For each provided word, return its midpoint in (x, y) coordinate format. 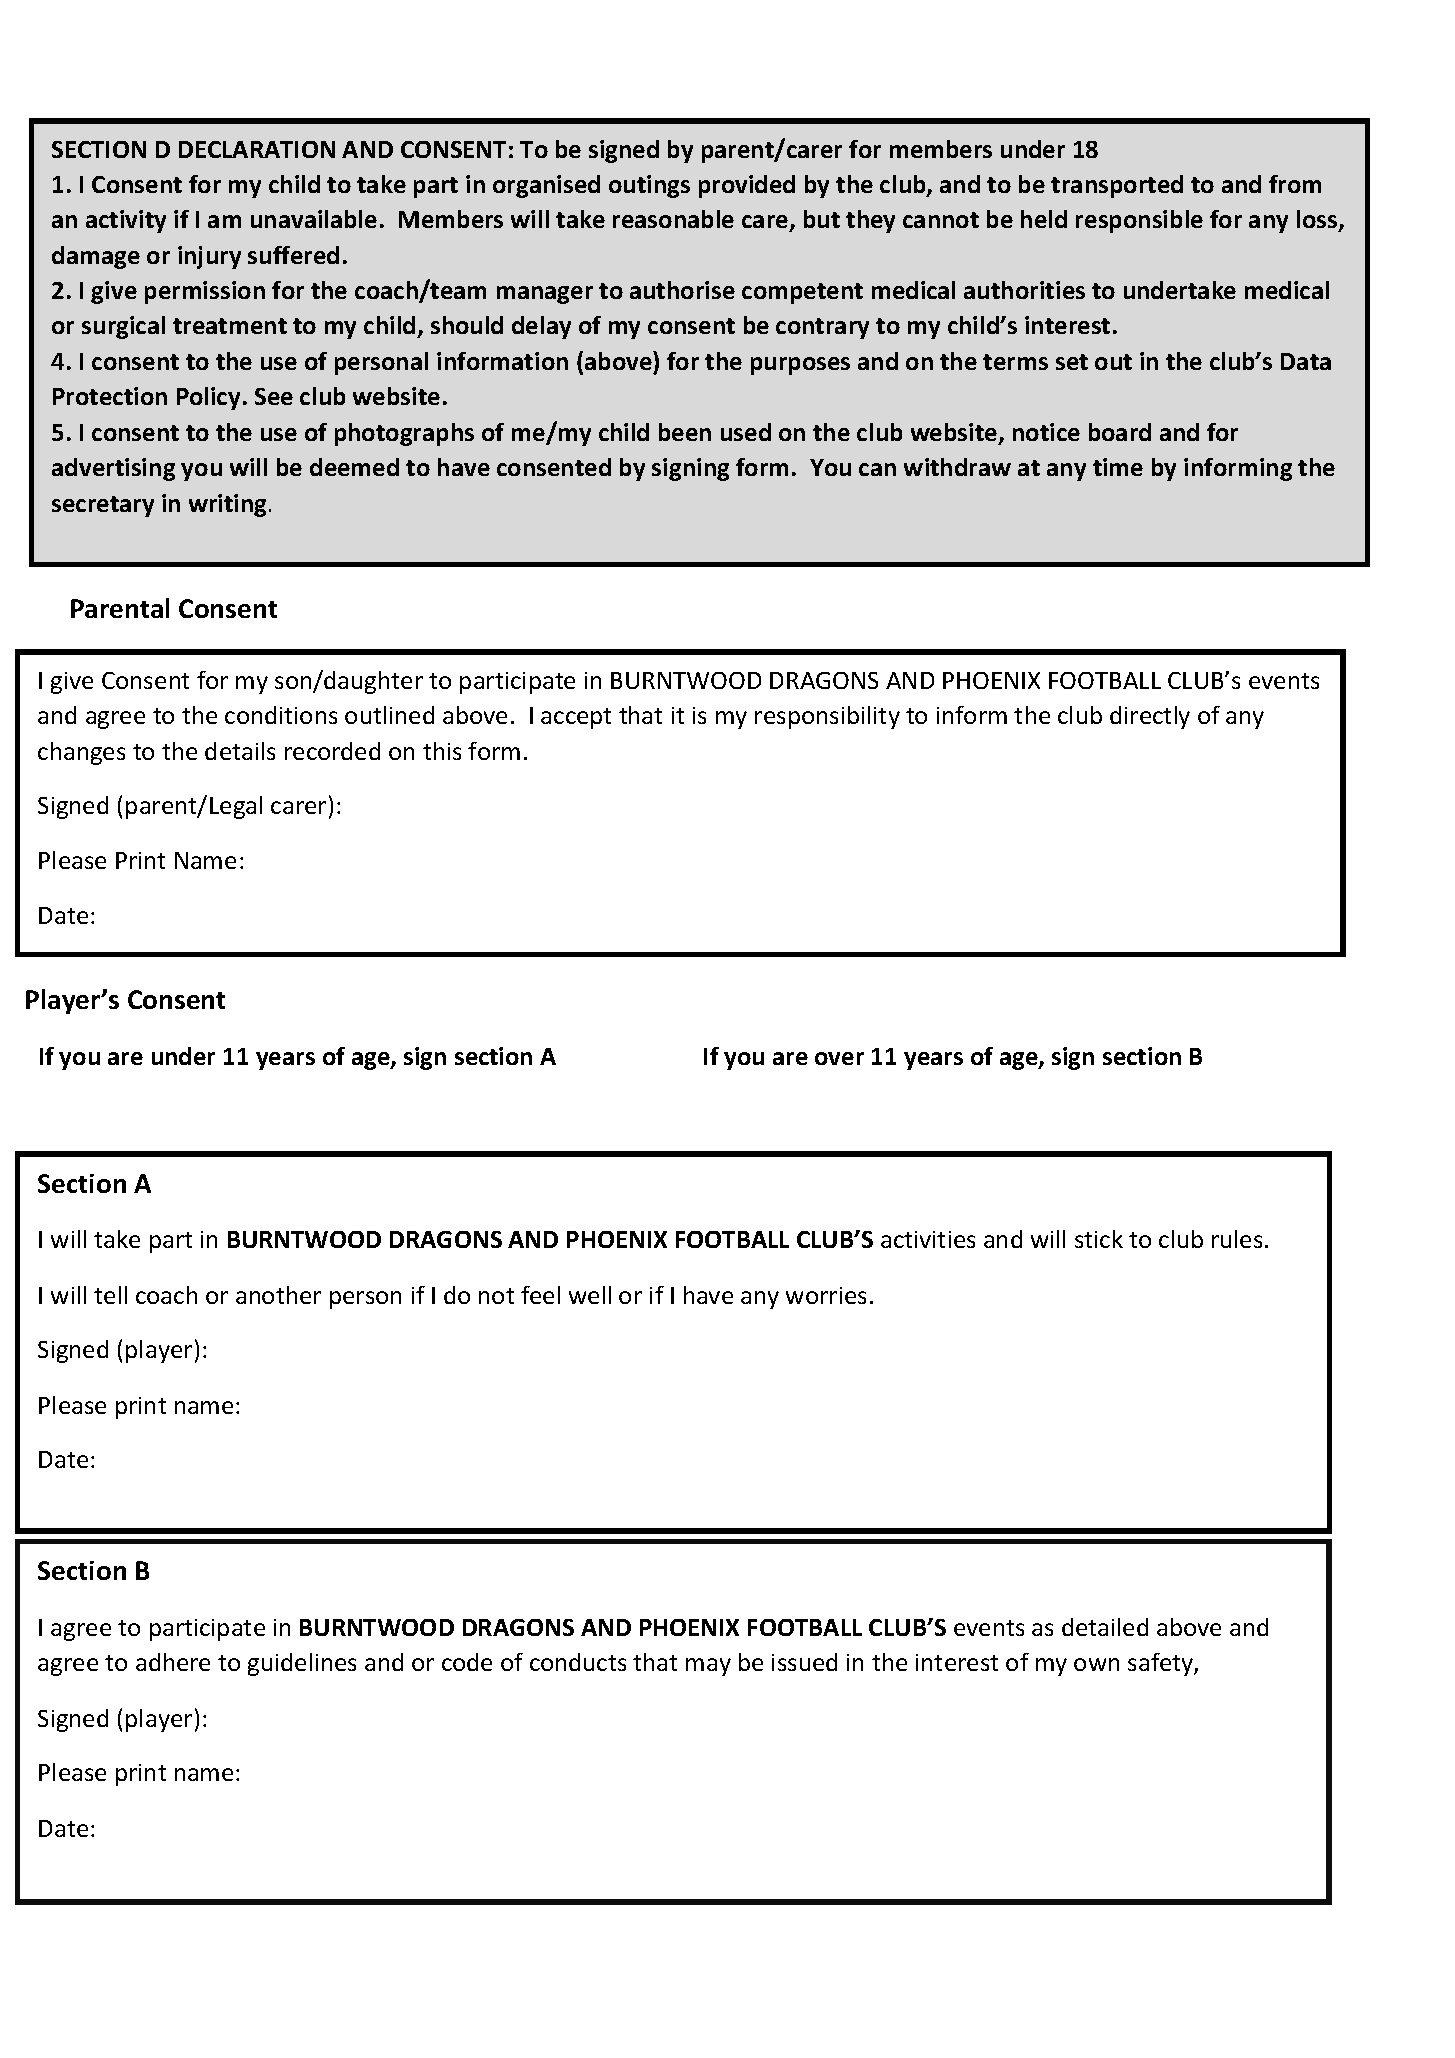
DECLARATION (257, 149)
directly (1150, 717)
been (685, 432)
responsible (1139, 221)
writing (227, 505)
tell (110, 1295)
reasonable (673, 219)
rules (1237, 1239)
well (590, 1295)
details (240, 751)
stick (1099, 1239)
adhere (173, 1662)
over (839, 1058)
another (278, 1295)
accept (576, 718)
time (1118, 467)
